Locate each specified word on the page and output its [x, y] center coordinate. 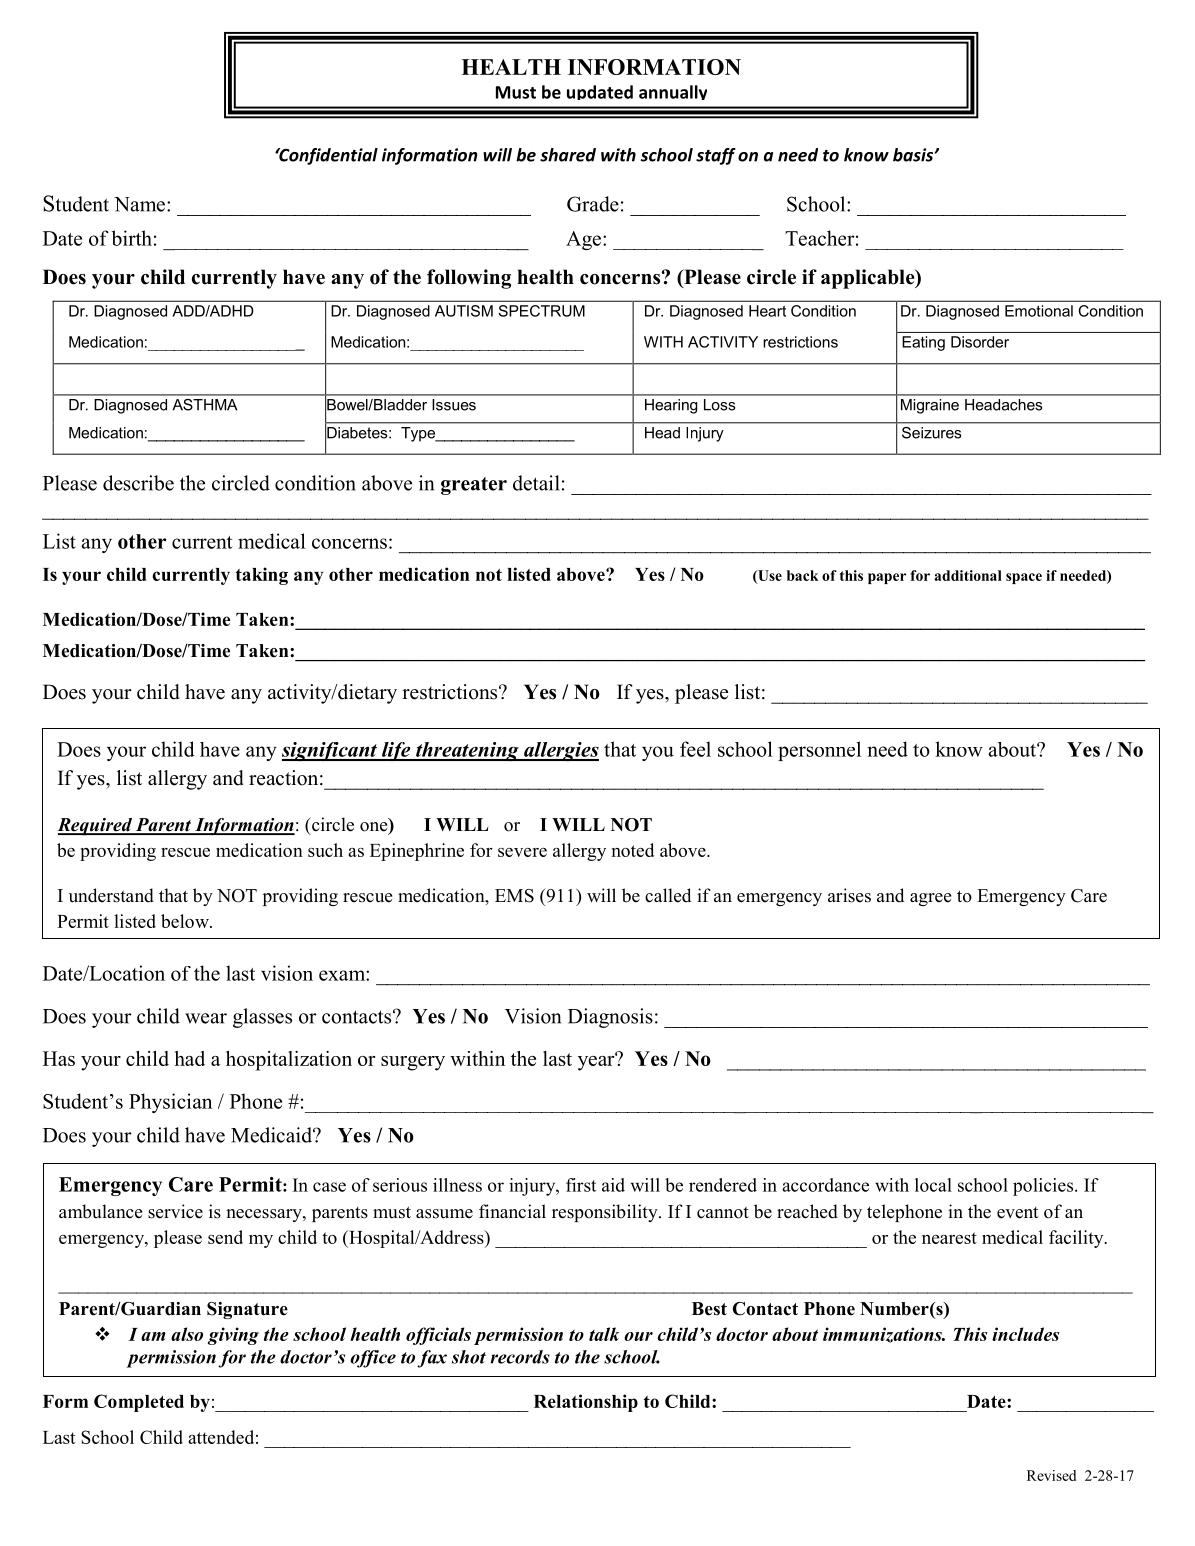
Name [139, 204]
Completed [139, 1403]
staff [716, 156]
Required [95, 827]
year [597, 1062]
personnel [819, 751]
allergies [560, 751]
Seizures [931, 433]
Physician [170, 1103]
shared [568, 155]
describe [138, 483]
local [933, 1185]
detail [536, 483]
